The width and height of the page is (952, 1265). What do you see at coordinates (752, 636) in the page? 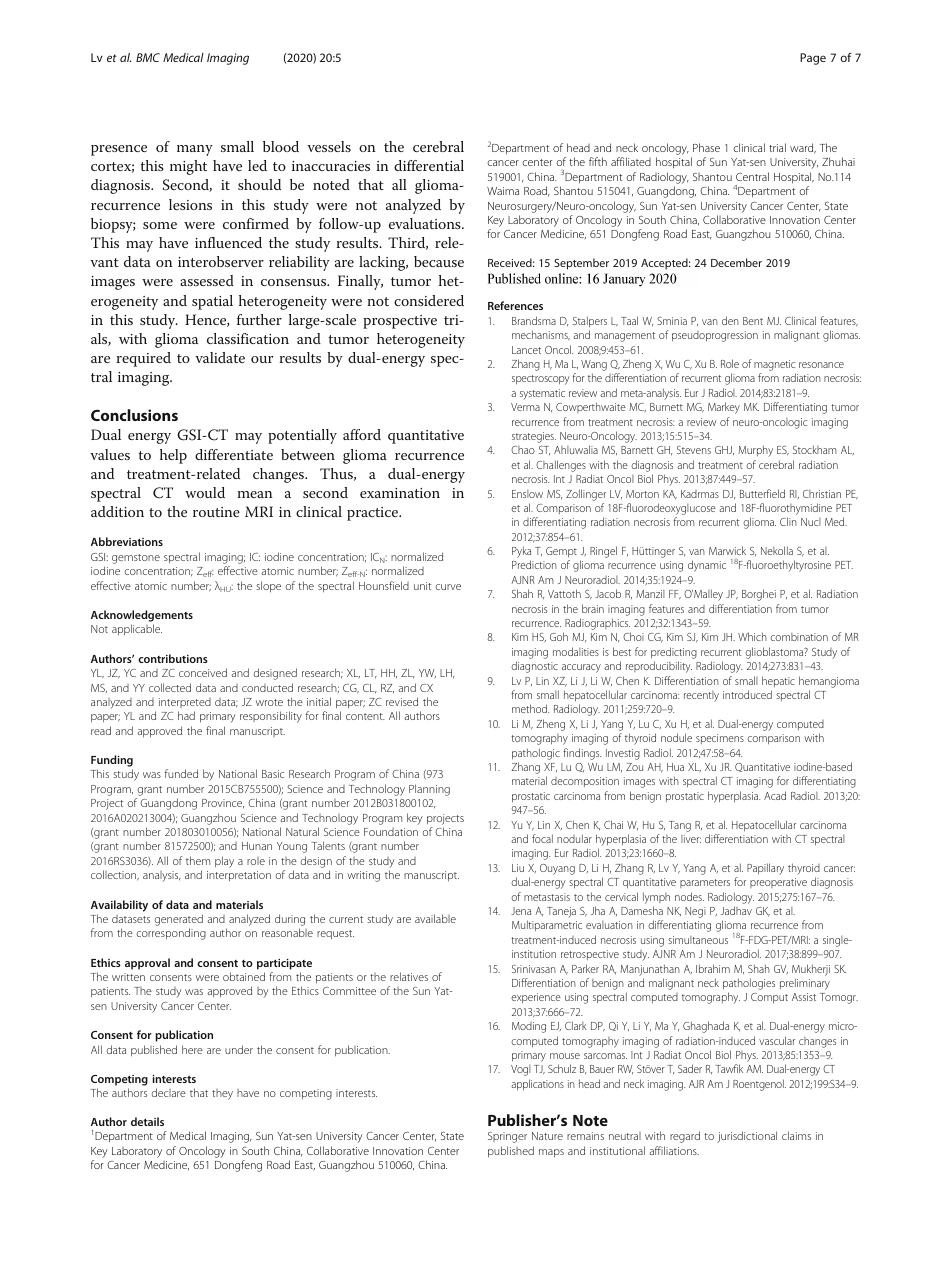
I see `Which` at bounding box center [752, 636].
